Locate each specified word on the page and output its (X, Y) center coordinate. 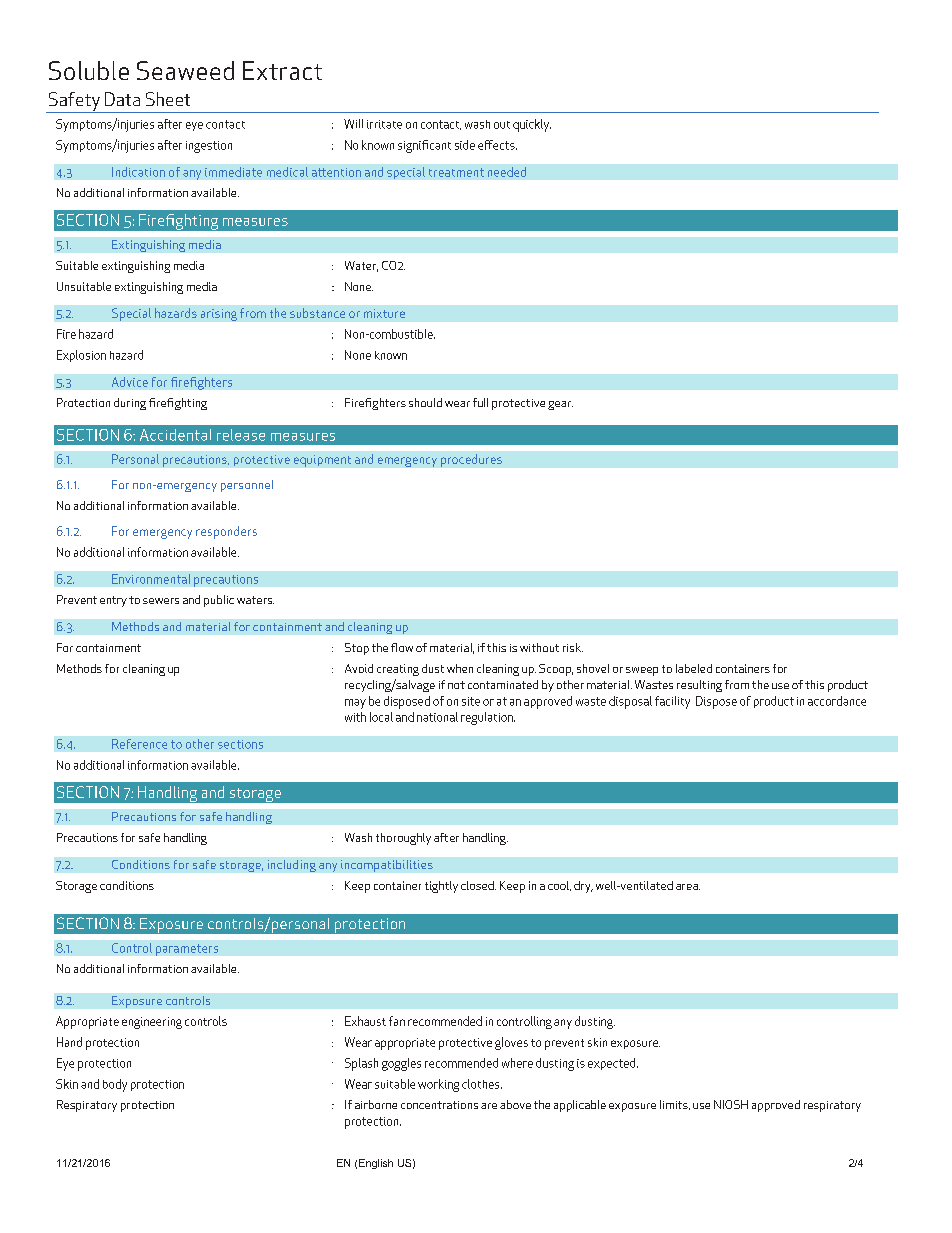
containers (743, 668)
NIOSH (731, 1104)
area (688, 887)
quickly (532, 125)
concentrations (439, 1105)
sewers (161, 601)
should (425, 402)
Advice (130, 382)
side (465, 145)
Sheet (168, 99)
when (460, 668)
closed (478, 885)
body (115, 1085)
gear (560, 405)
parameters (187, 950)
